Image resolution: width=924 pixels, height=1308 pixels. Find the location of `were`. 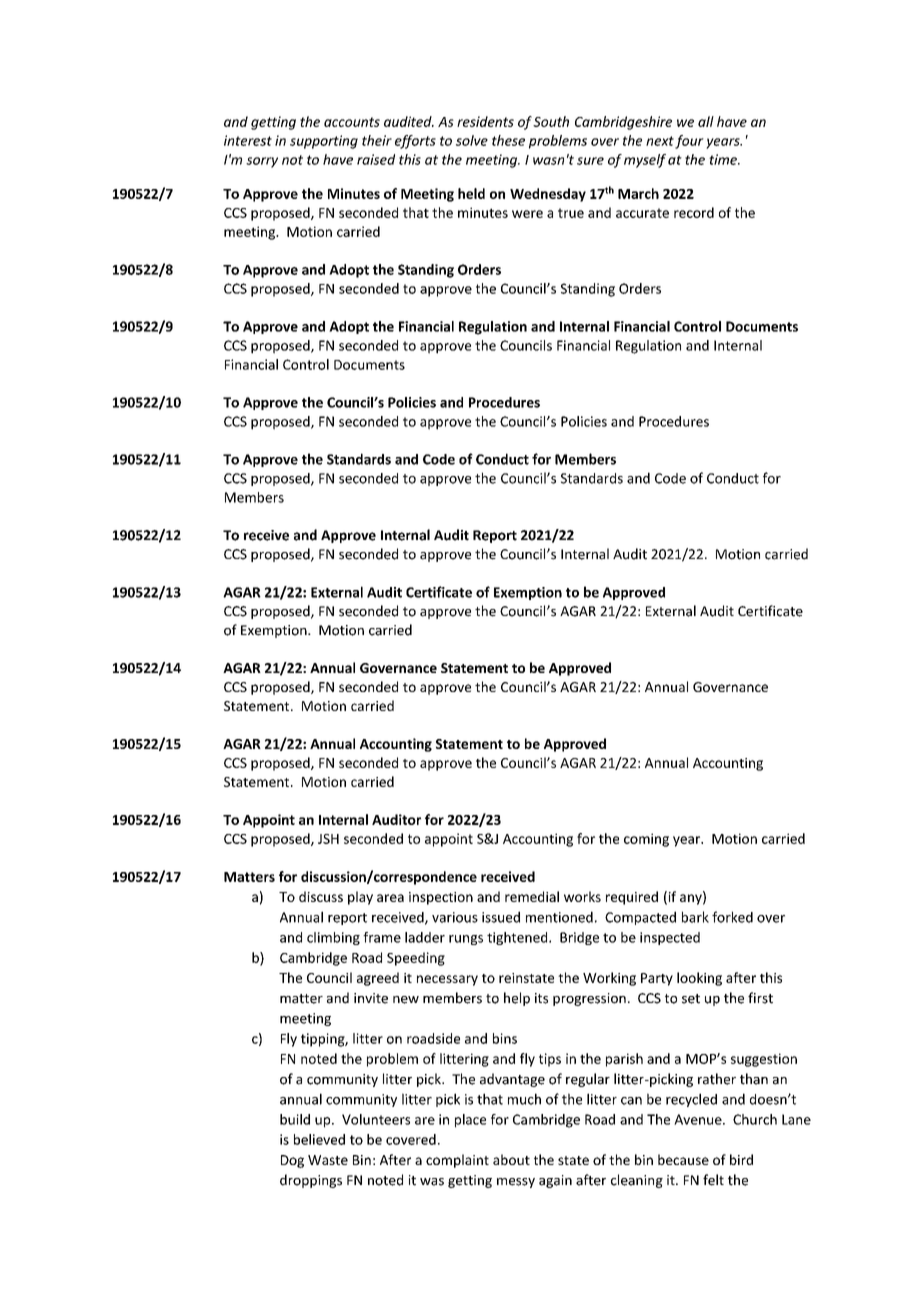

were is located at coordinates (527, 214).
